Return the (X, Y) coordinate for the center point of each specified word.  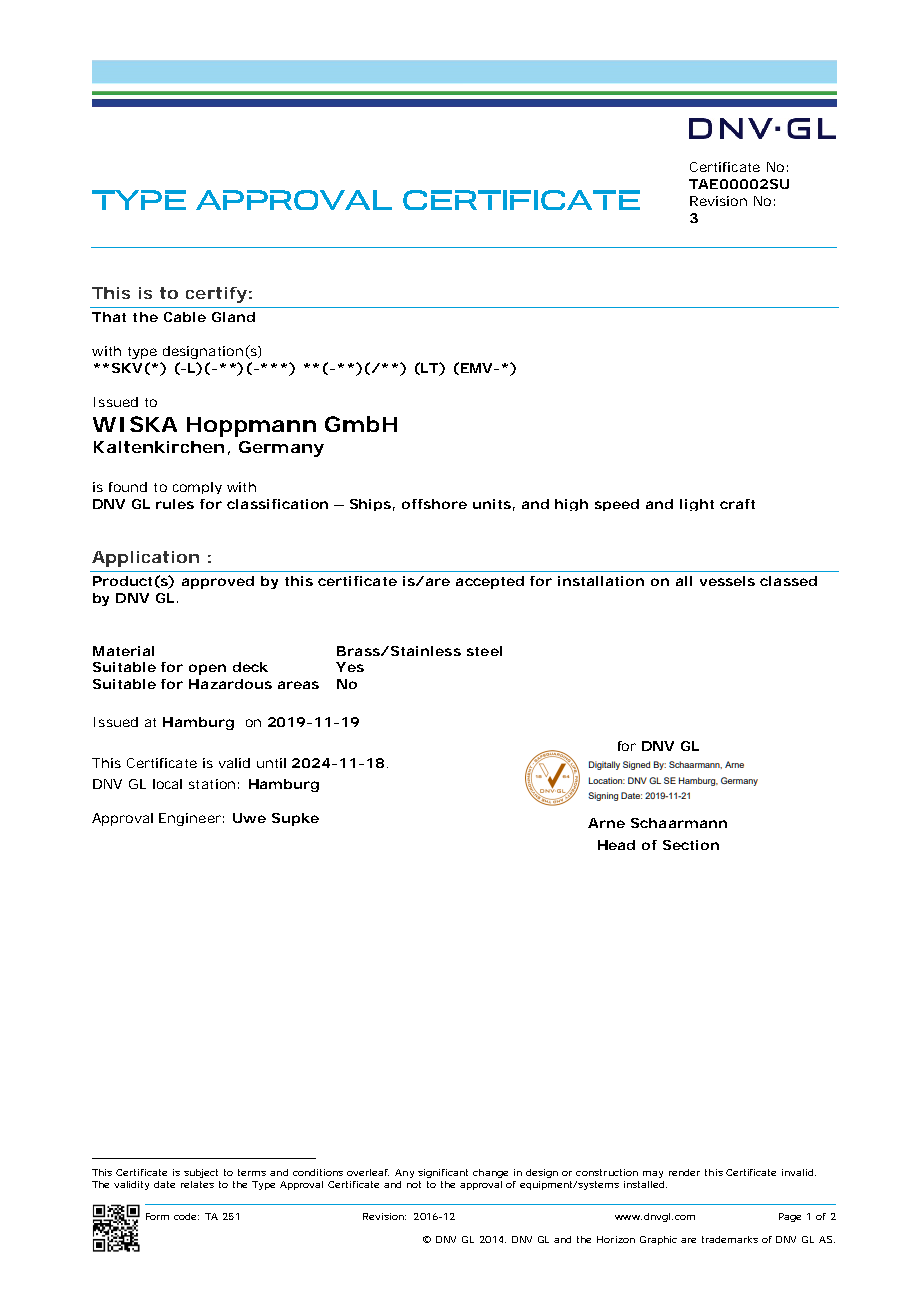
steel (484, 651)
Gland (233, 317)
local (167, 784)
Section (691, 845)
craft (737, 504)
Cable (185, 317)
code (186, 1216)
